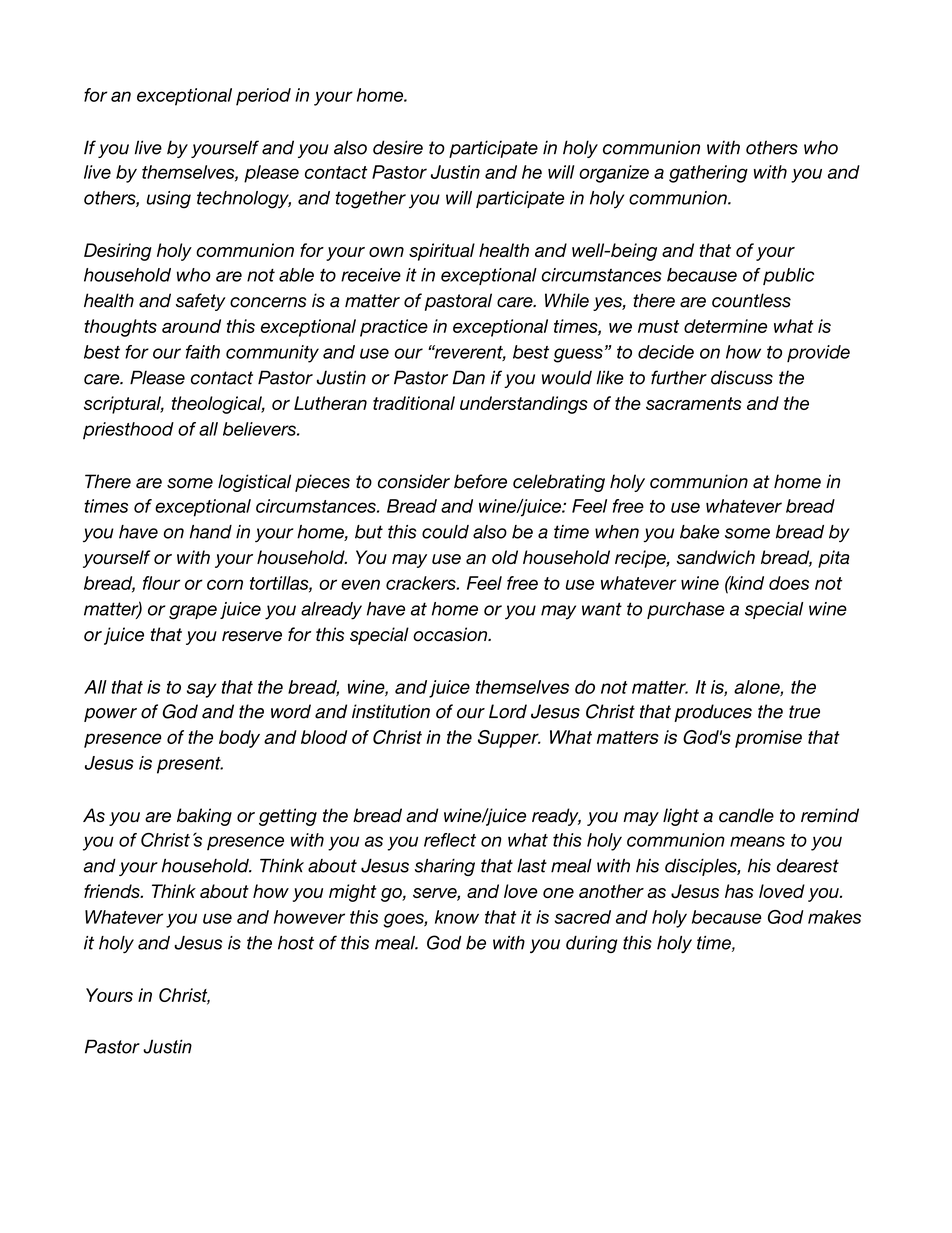 The image size is (952, 1233). Describe the element at coordinates (445, 532) in the page. I see `could` at that location.
